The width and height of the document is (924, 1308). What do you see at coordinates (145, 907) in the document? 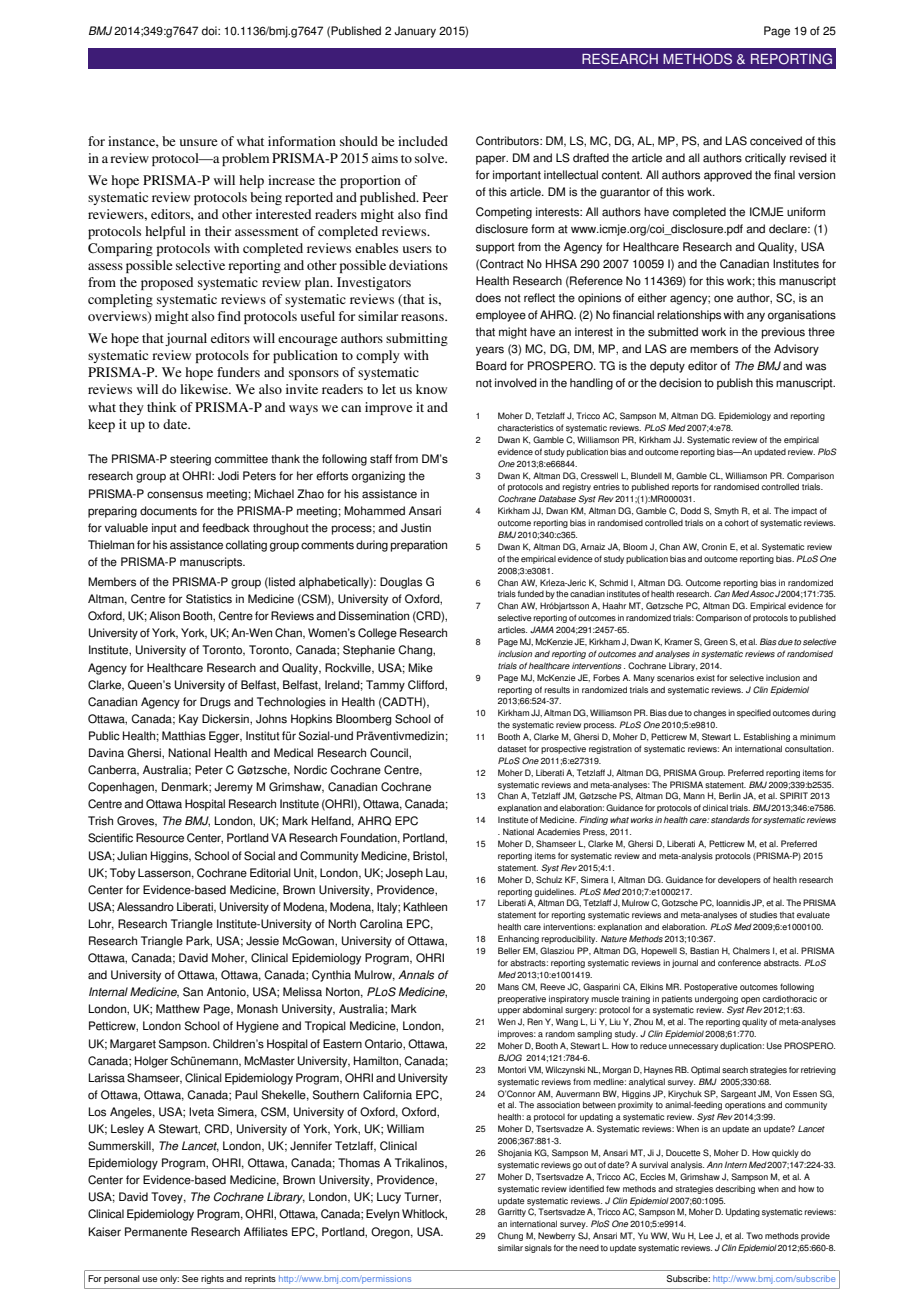
I see `Alessandro` at bounding box center [145, 907].
